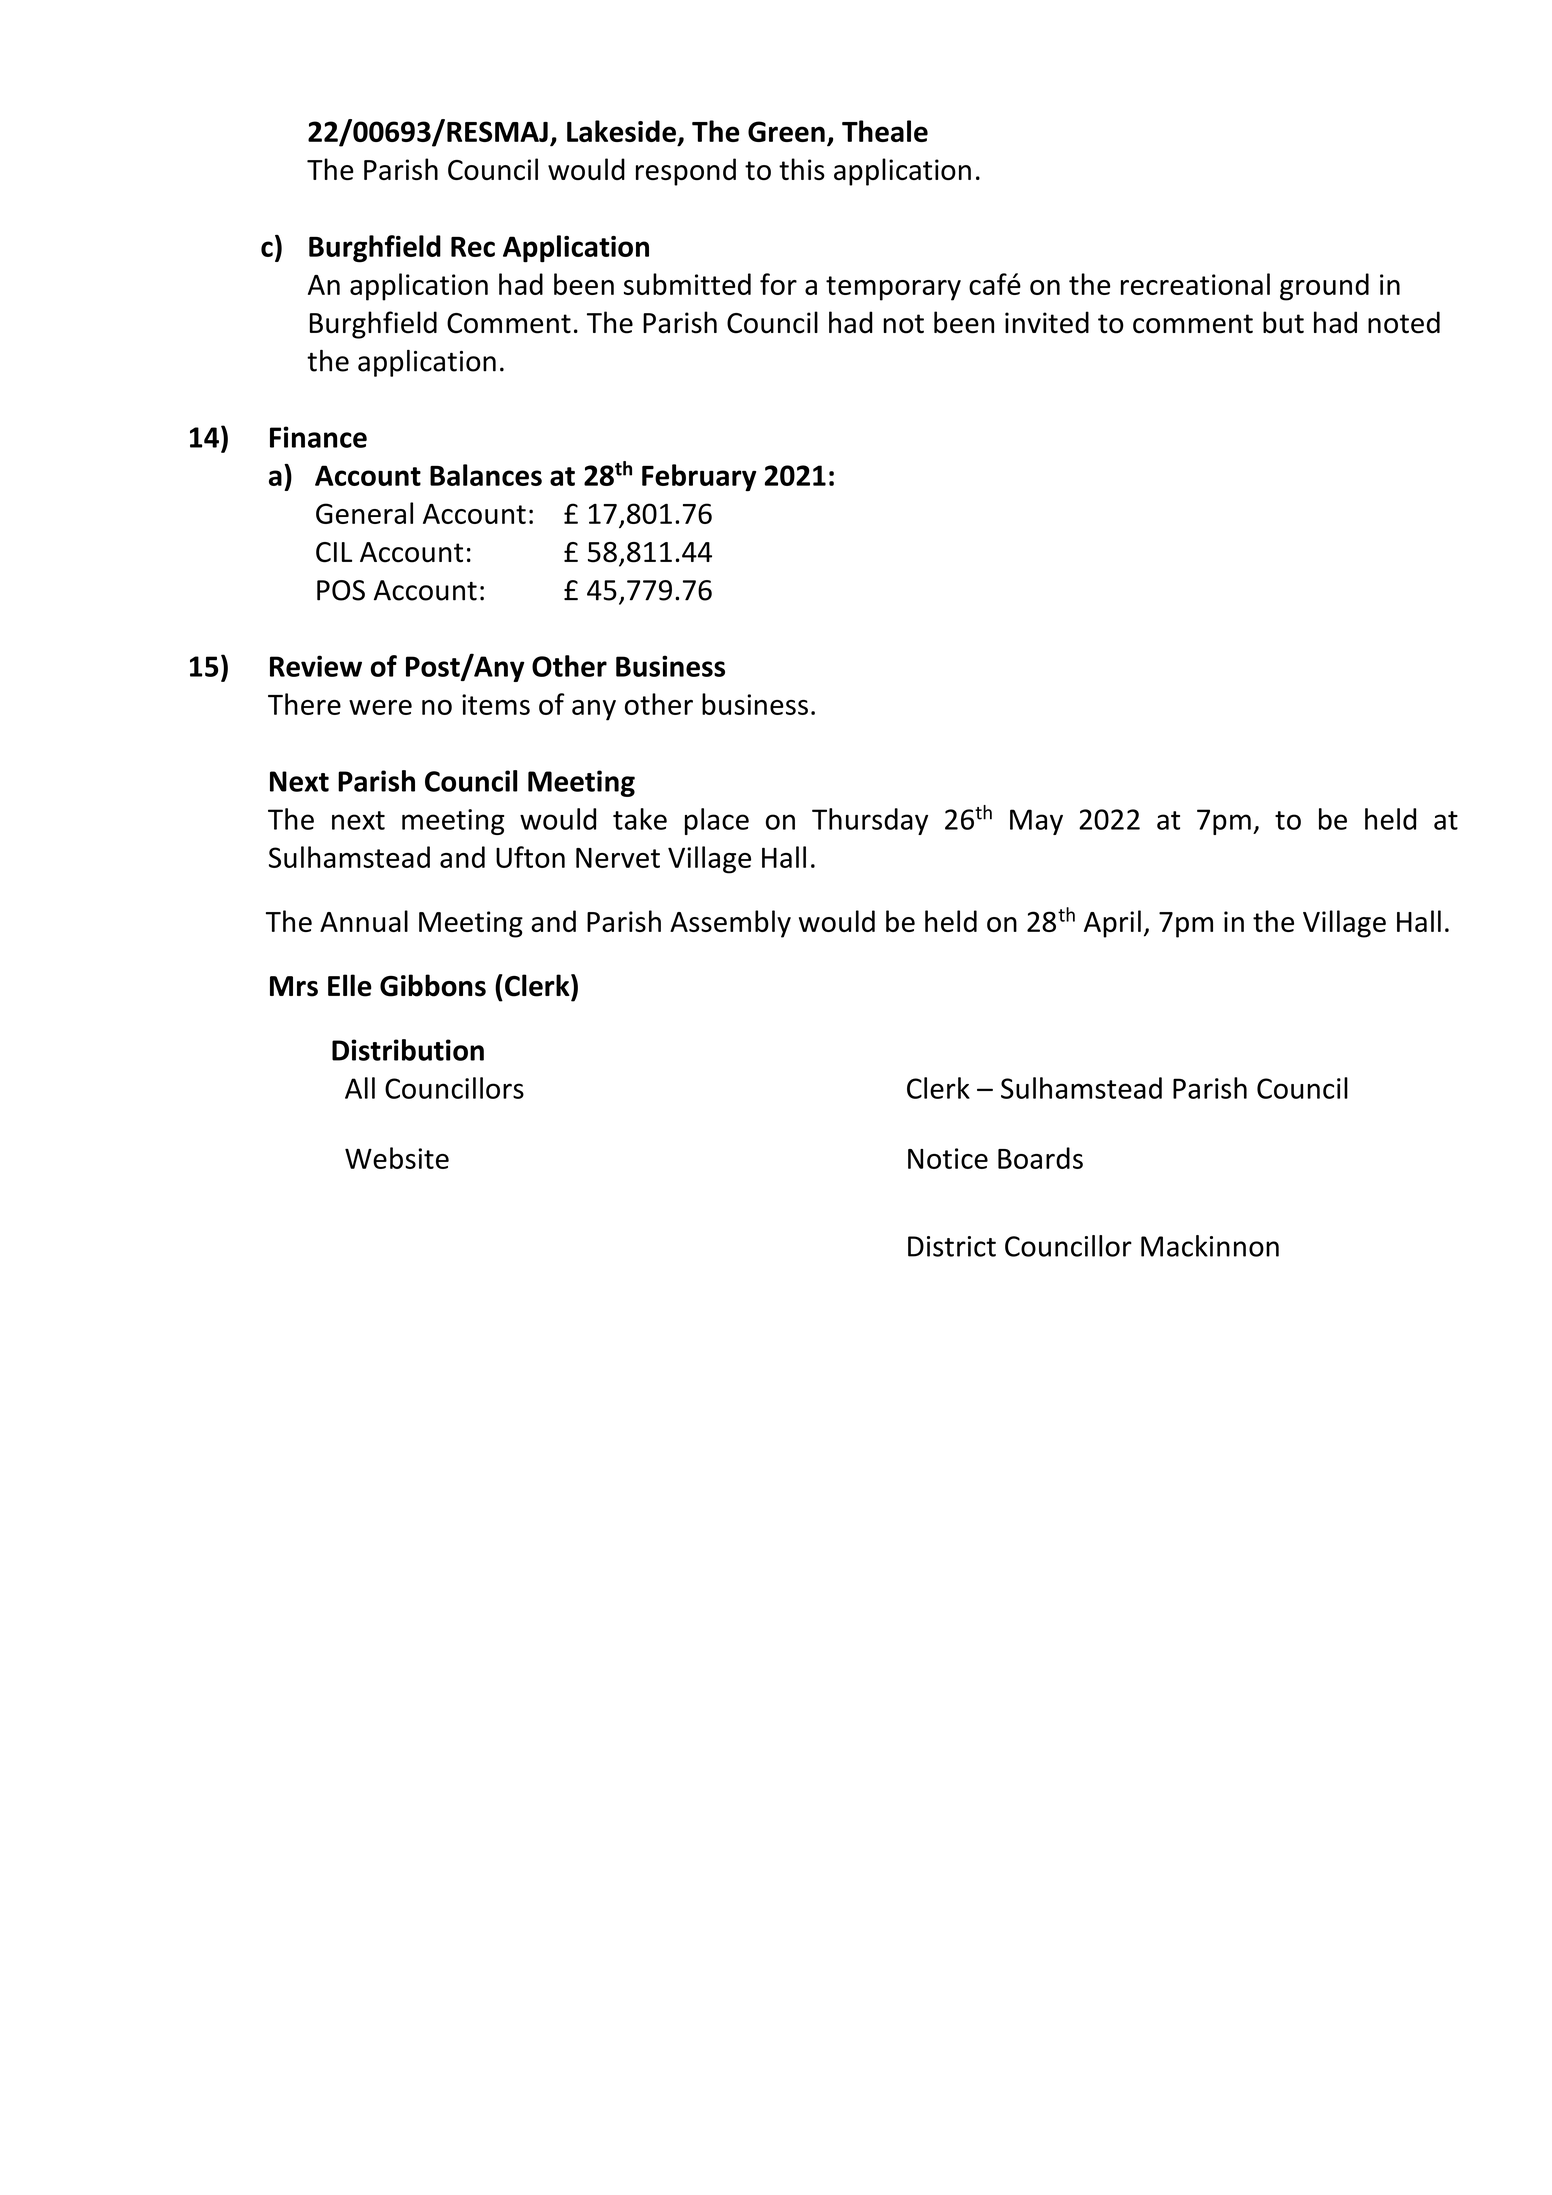  What do you see at coordinates (1404, 322) in the screenshot?
I see `noted` at bounding box center [1404, 322].
